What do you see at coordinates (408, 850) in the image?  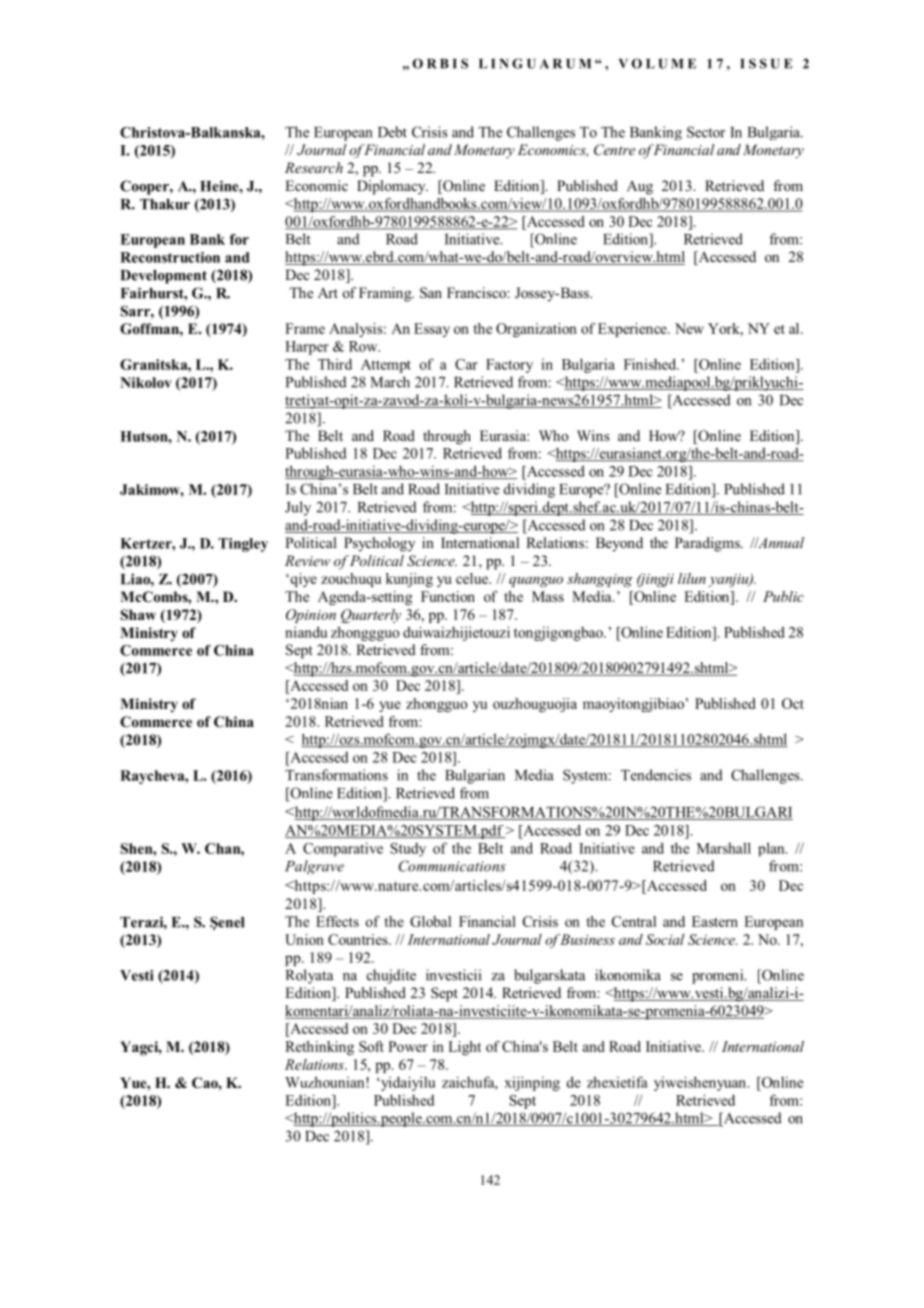 I see `Study` at bounding box center [408, 850].
